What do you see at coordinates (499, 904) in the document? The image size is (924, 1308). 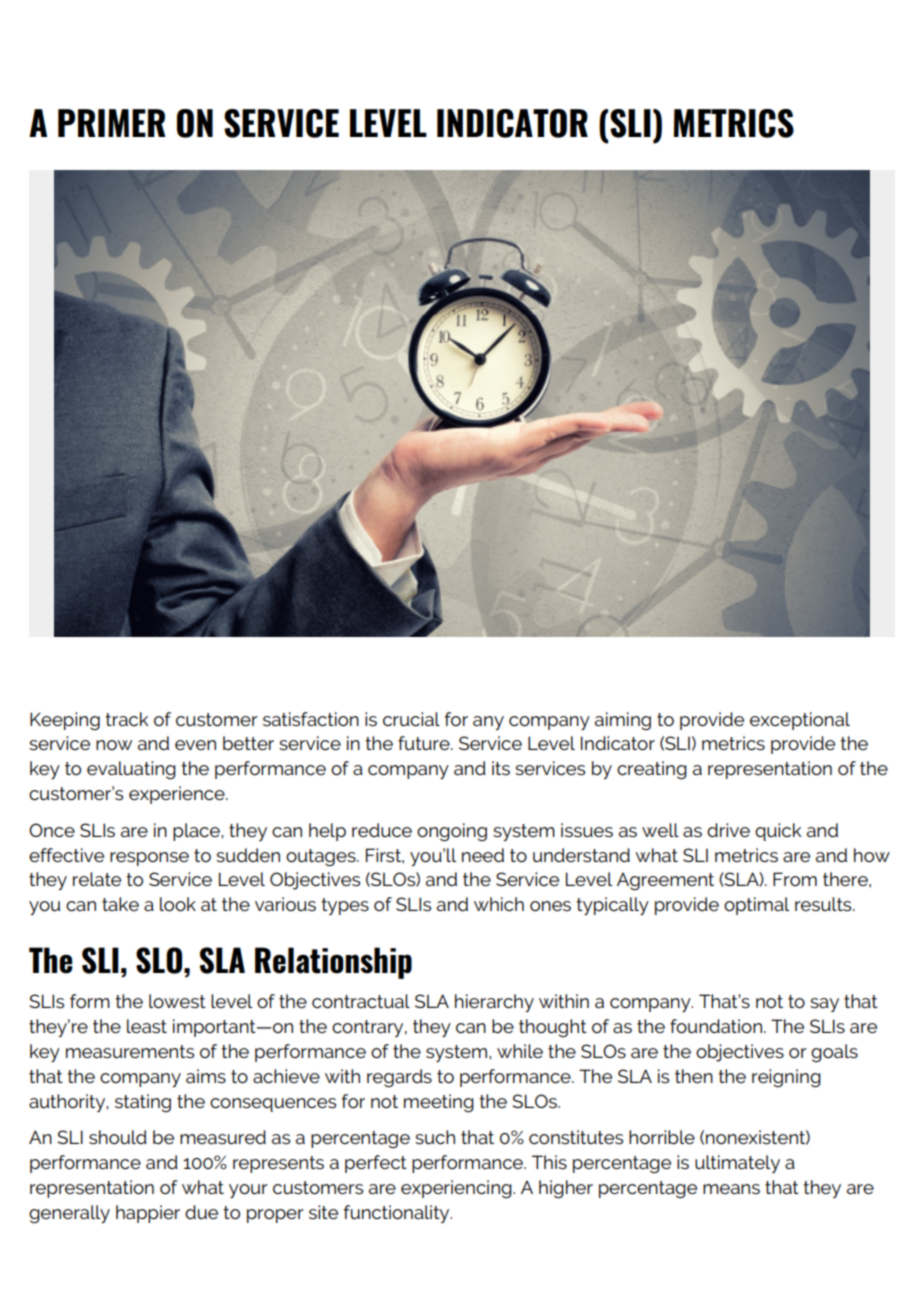 I see `which` at bounding box center [499, 904].
